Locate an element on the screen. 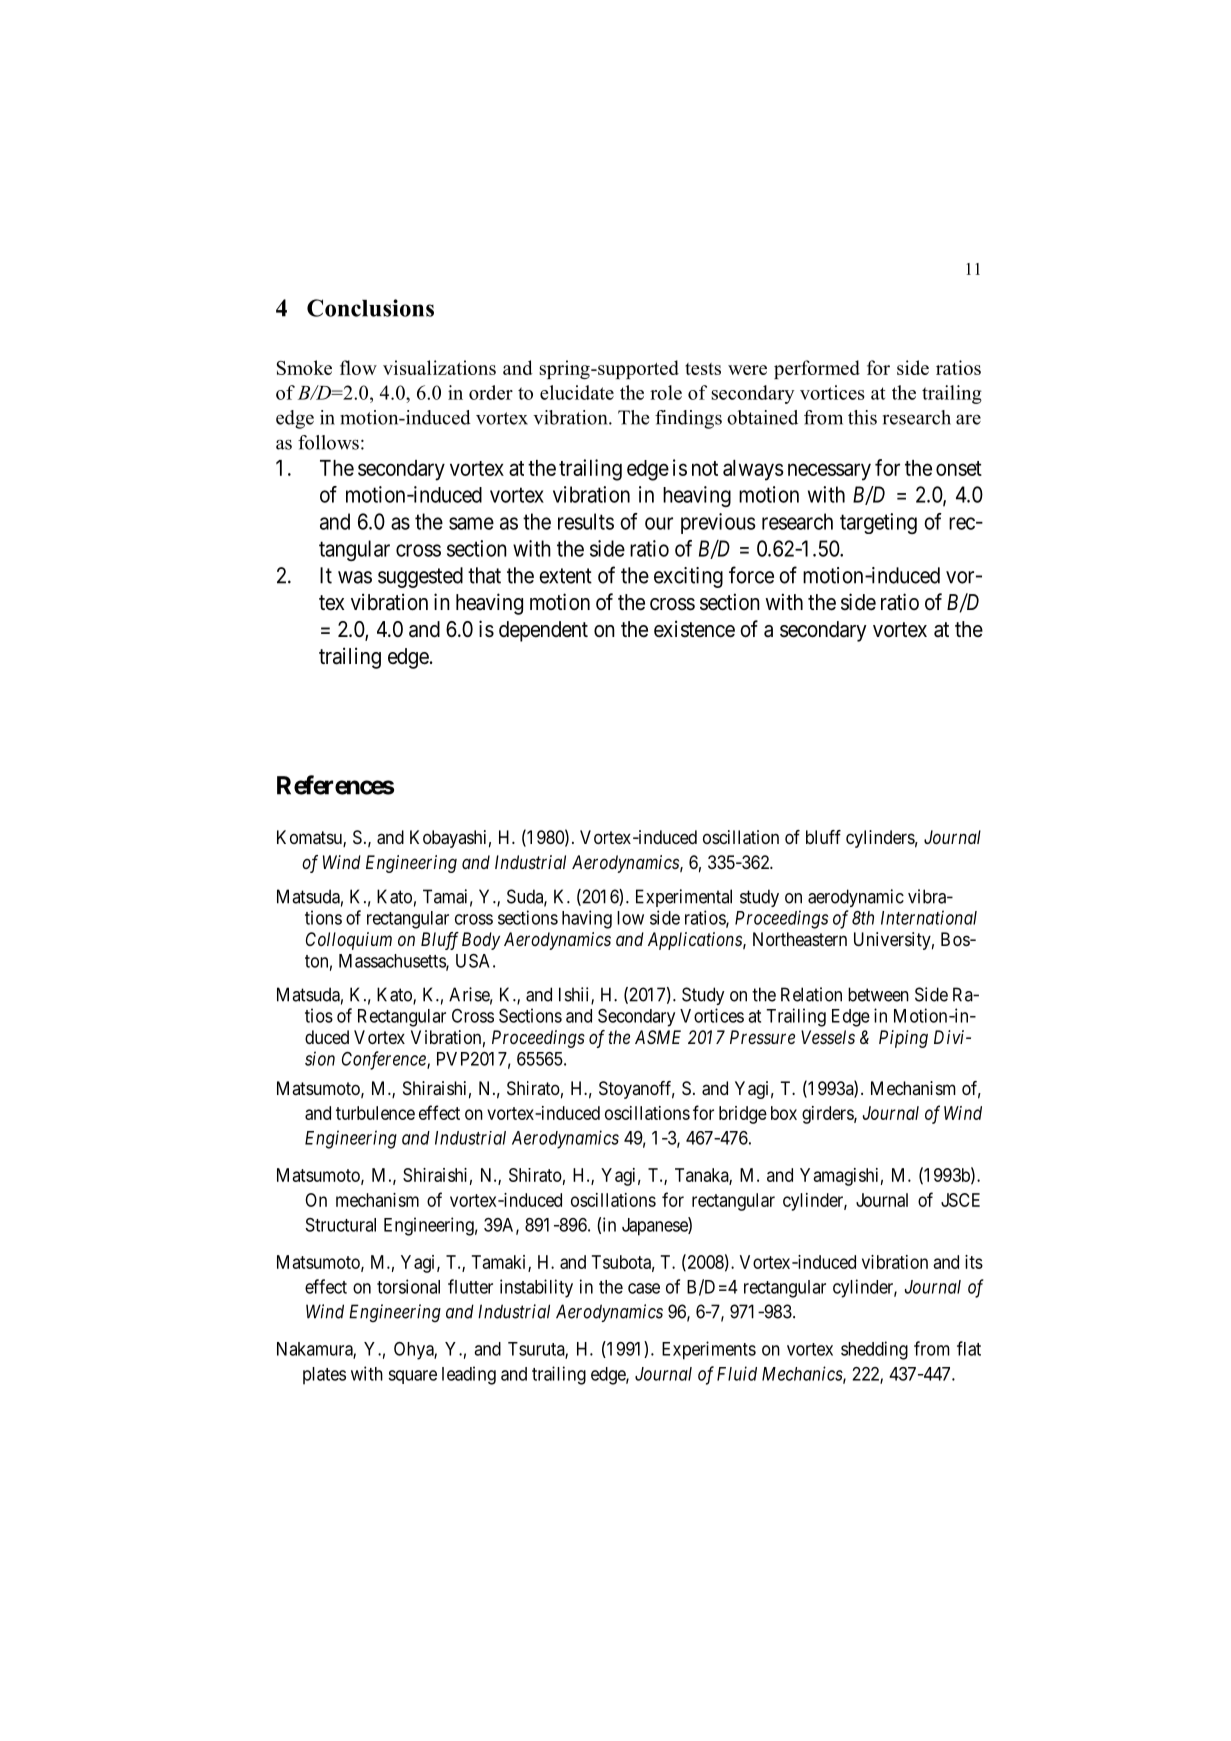 Image resolution: width=1231 pixels, height=1741 pixels. existence is located at coordinates (694, 629).
